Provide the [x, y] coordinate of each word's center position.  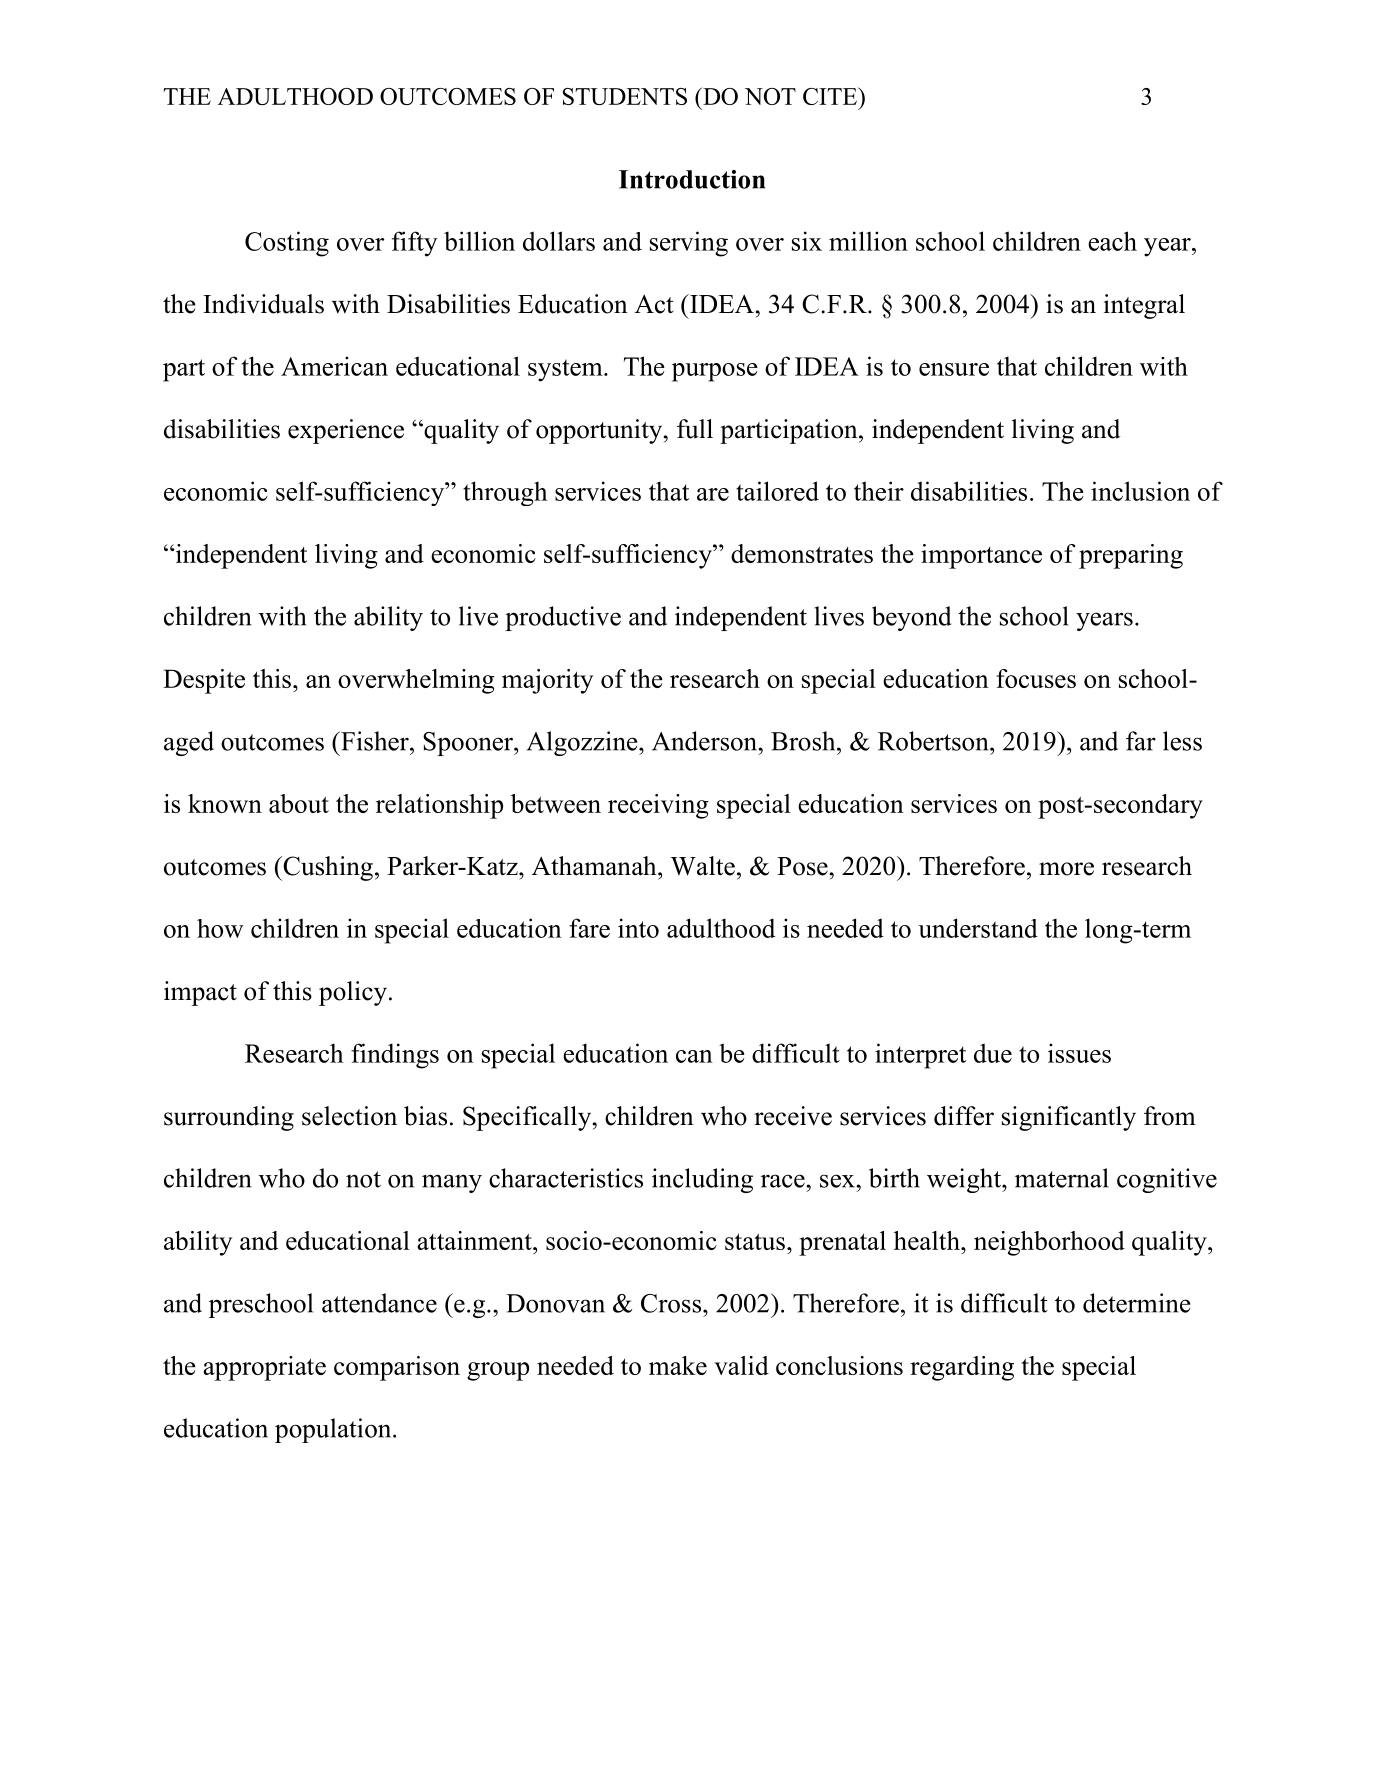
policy [353, 993]
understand [978, 928]
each [1112, 241]
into [638, 928]
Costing [287, 244]
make [678, 1365]
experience [346, 431]
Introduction [692, 179]
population [334, 1430]
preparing [1131, 556]
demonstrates [802, 553]
